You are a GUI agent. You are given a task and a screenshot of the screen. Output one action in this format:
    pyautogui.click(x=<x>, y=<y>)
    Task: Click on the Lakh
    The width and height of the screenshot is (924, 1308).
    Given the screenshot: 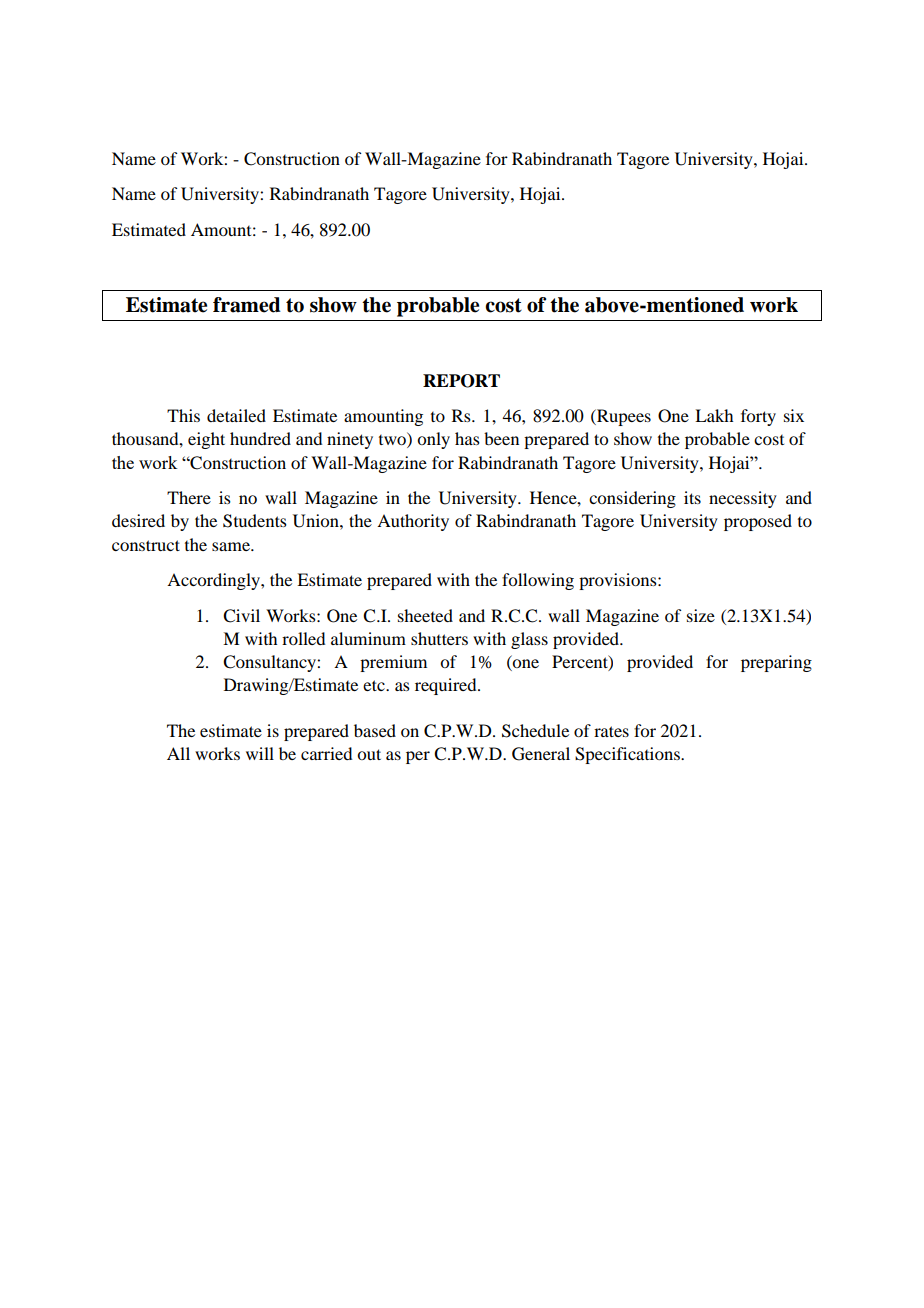 What is the action you would take?
    pyautogui.click(x=714, y=415)
